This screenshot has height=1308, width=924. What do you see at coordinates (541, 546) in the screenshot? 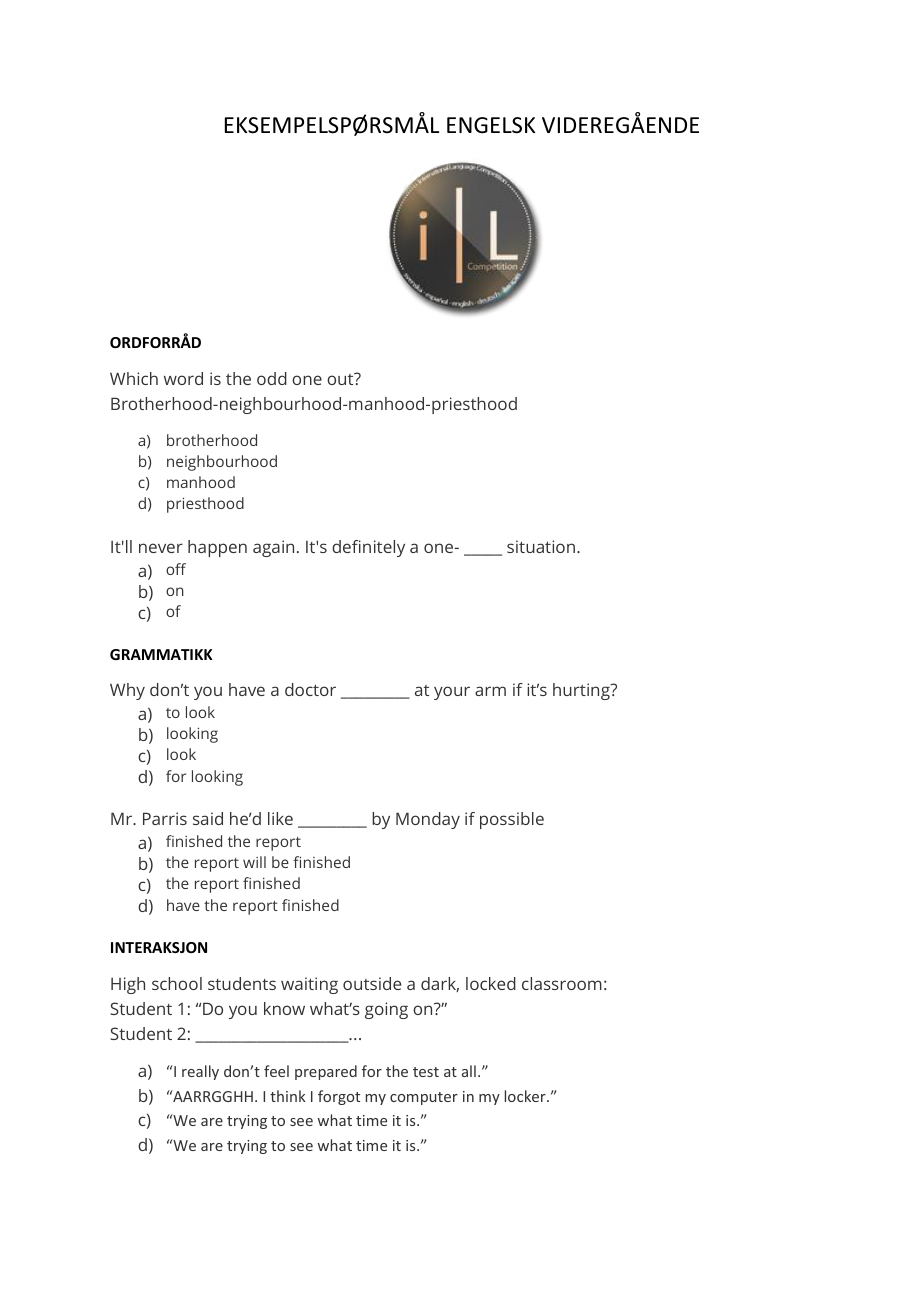
I see `situation` at bounding box center [541, 546].
